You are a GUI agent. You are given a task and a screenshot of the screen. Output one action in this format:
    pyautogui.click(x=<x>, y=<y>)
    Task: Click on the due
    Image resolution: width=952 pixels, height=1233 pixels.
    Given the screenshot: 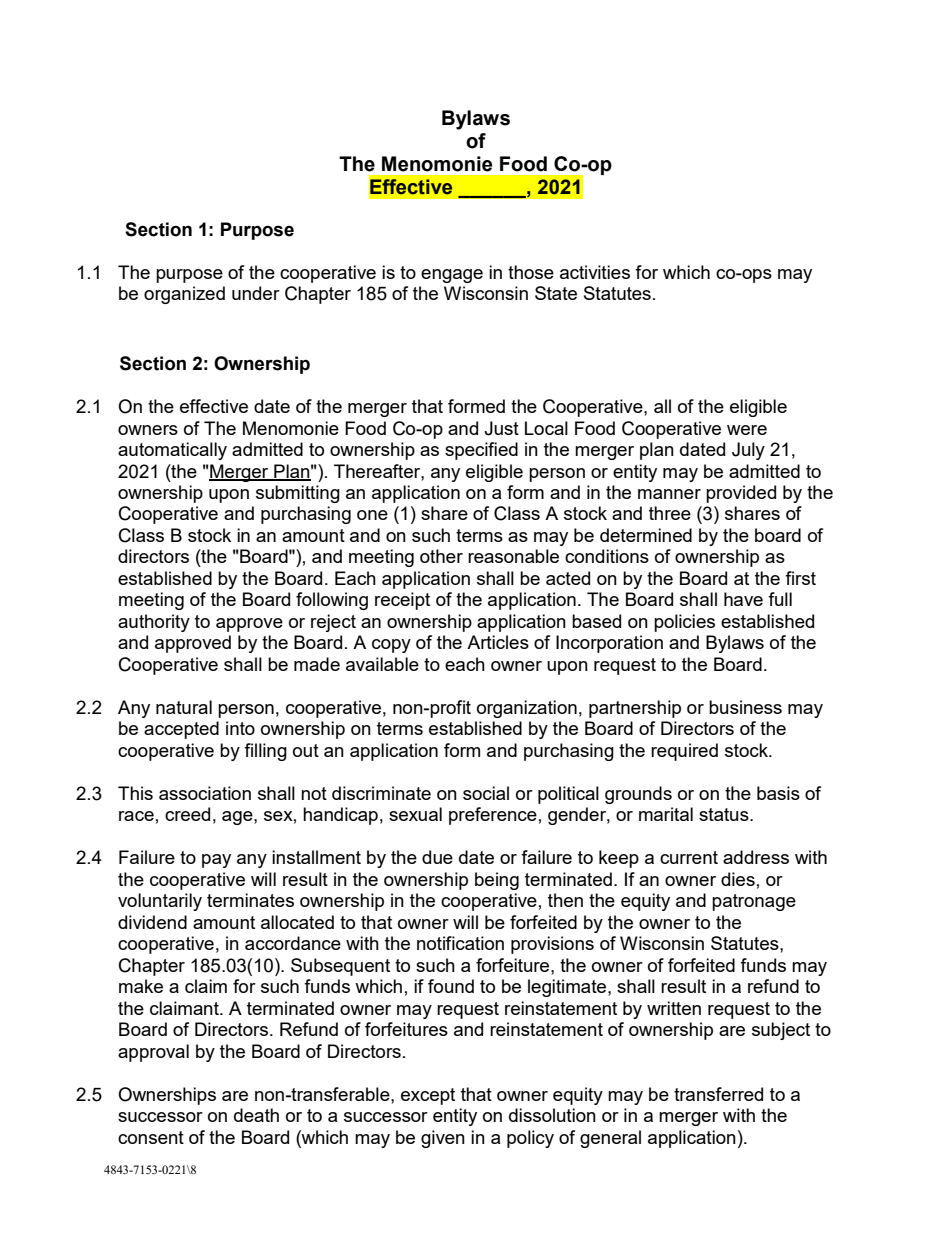 What is the action you would take?
    pyautogui.click(x=437, y=857)
